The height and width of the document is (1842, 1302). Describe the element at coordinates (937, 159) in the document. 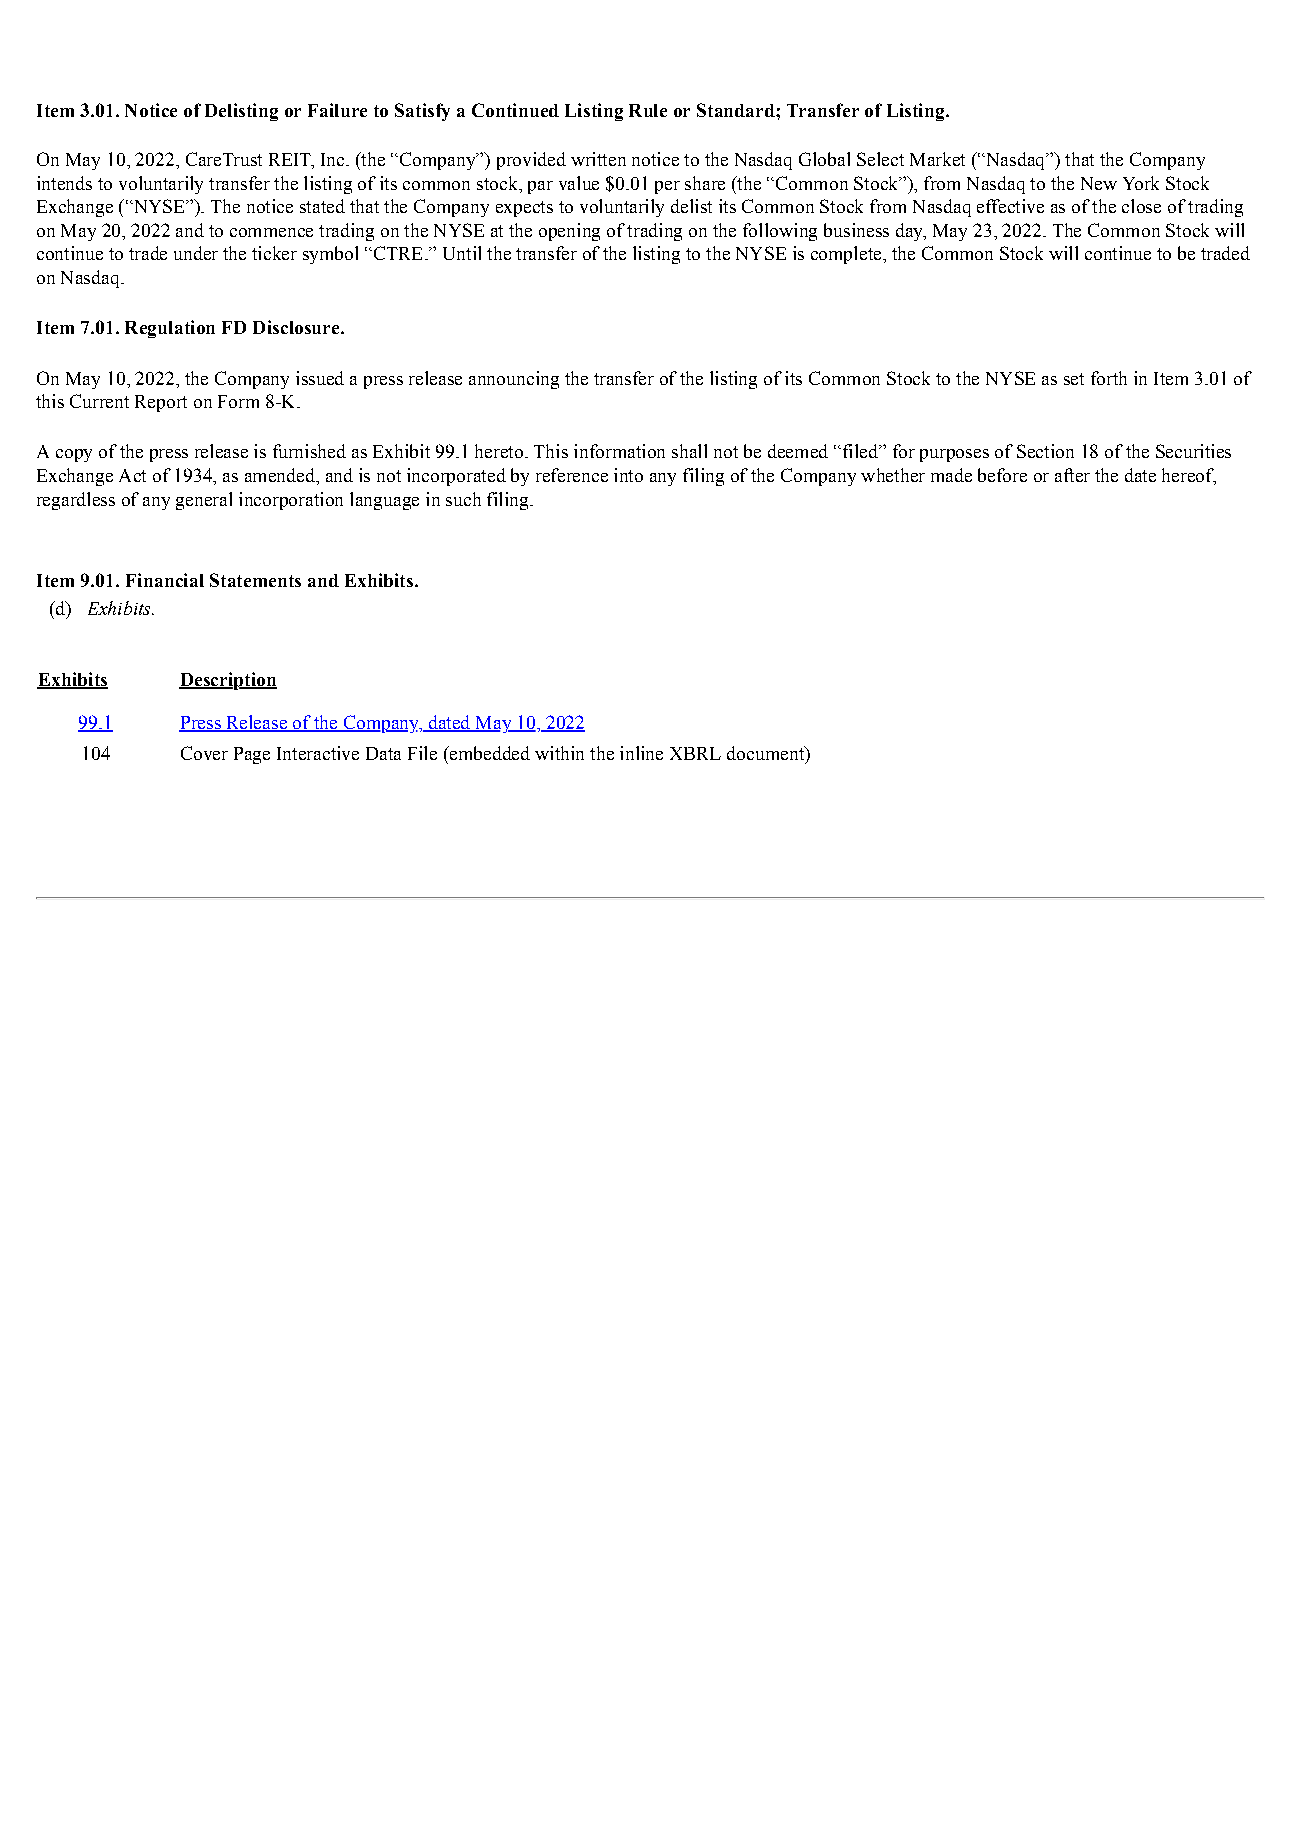

I see `Market` at that location.
